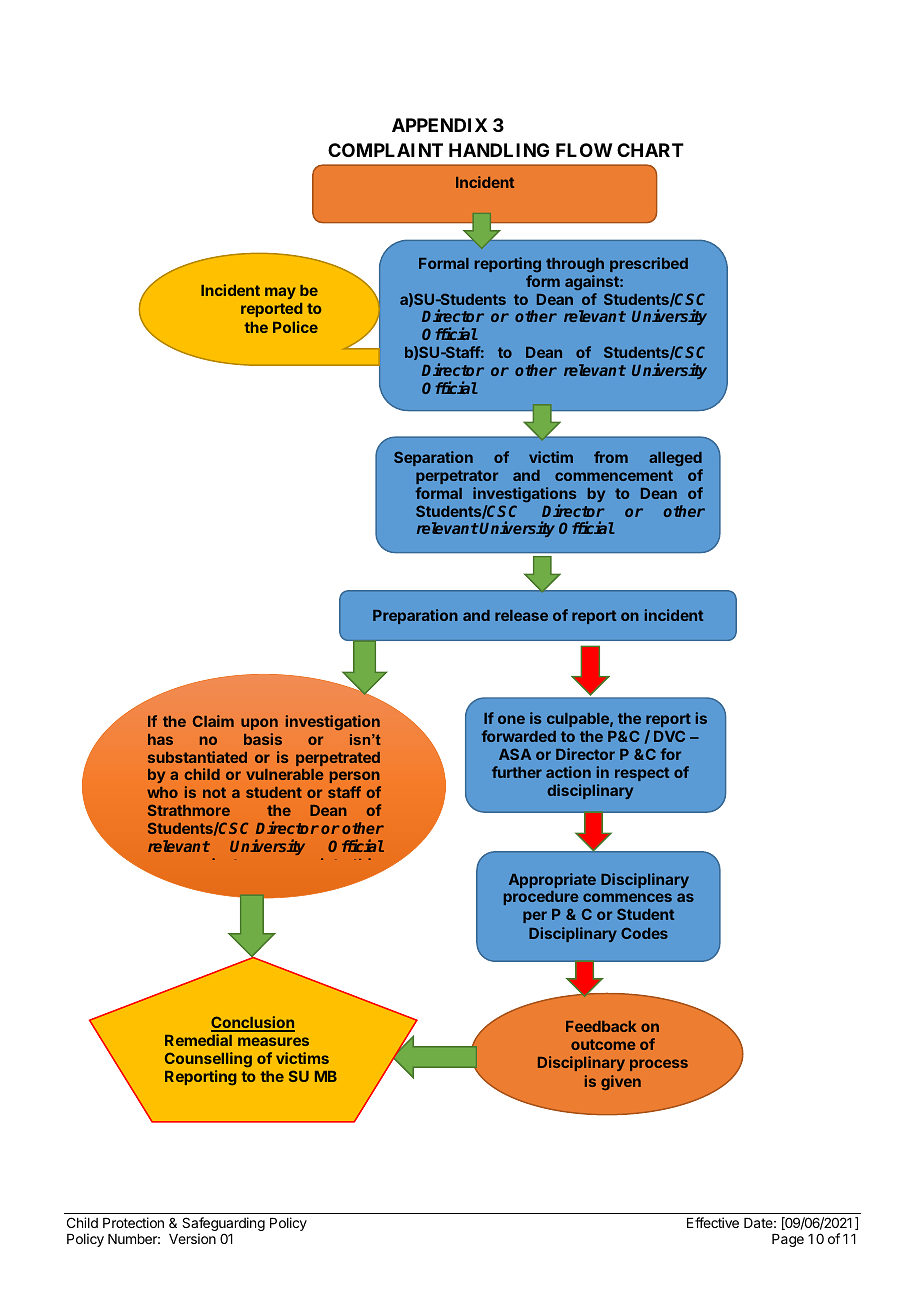 This document has width=924, height=1308. I want to click on perpetrator, so click(457, 477).
